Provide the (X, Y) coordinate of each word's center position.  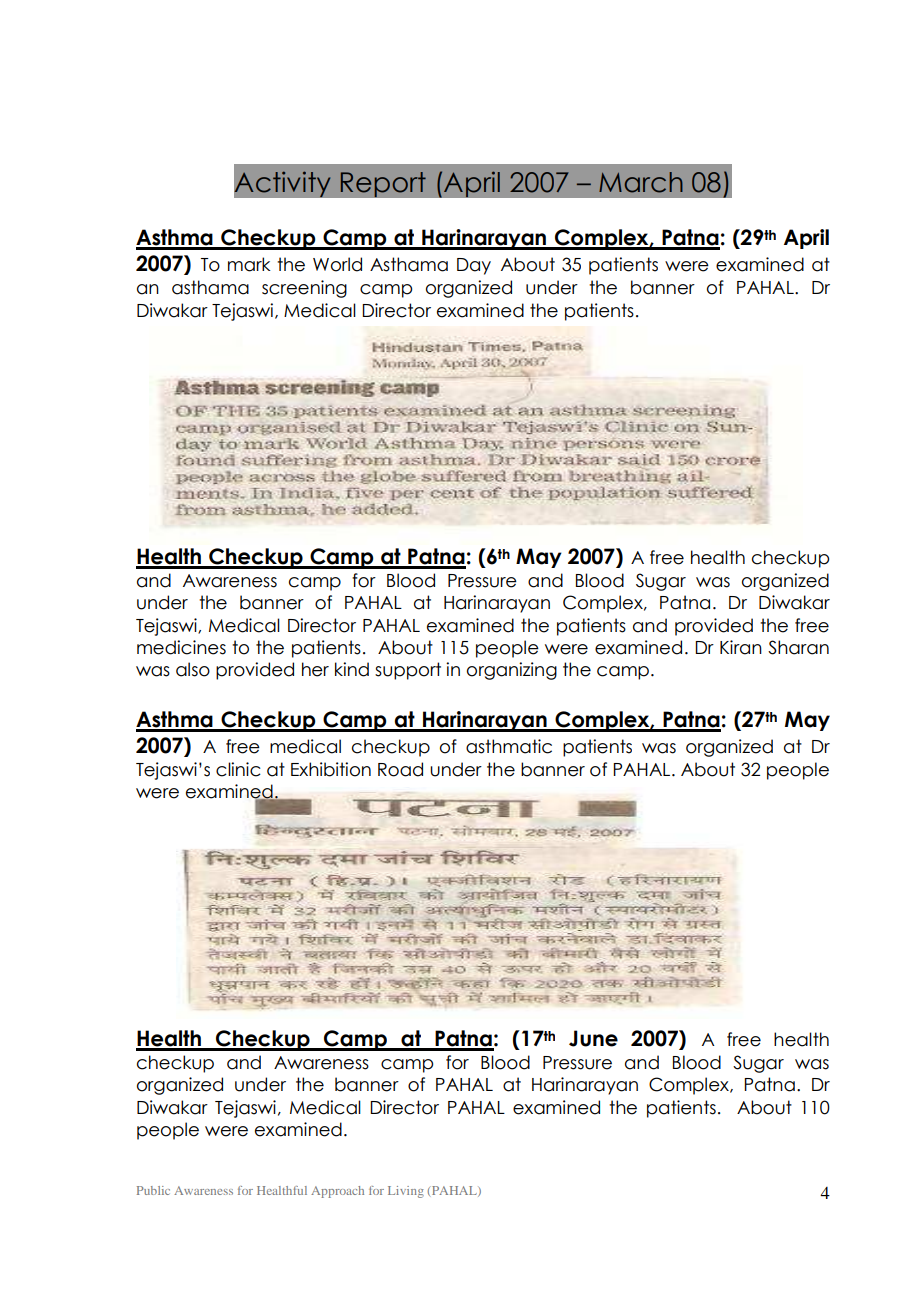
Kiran (741, 647)
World (337, 264)
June (593, 1038)
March (641, 182)
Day (474, 266)
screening (304, 289)
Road (400, 769)
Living (406, 1192)
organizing (512, 671)
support (408, 671)
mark (249, 264)
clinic (238, 769)
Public (153, 1190)
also (193, 669)
